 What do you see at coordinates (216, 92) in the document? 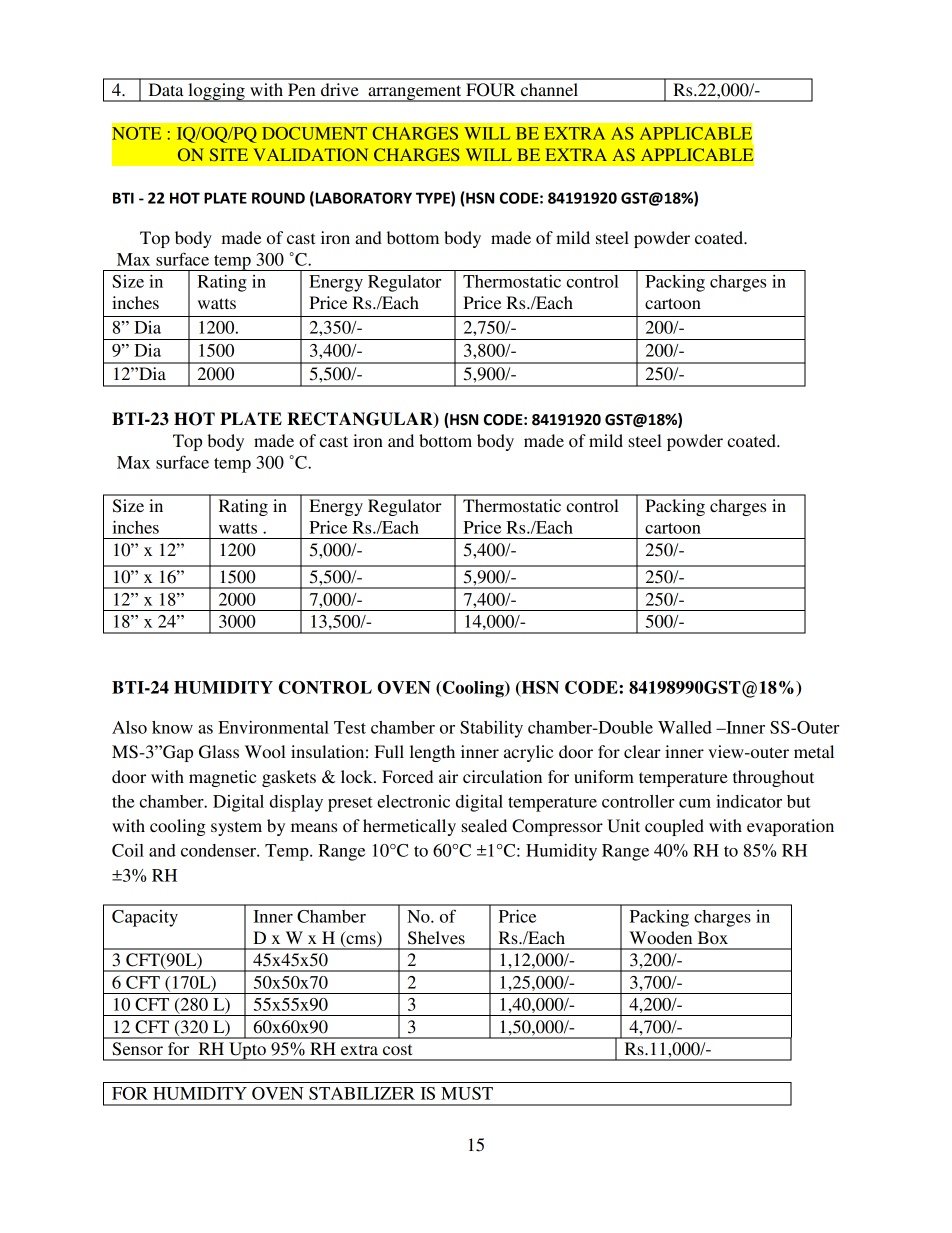
I see `logging` at bounding box center [216, 92].
